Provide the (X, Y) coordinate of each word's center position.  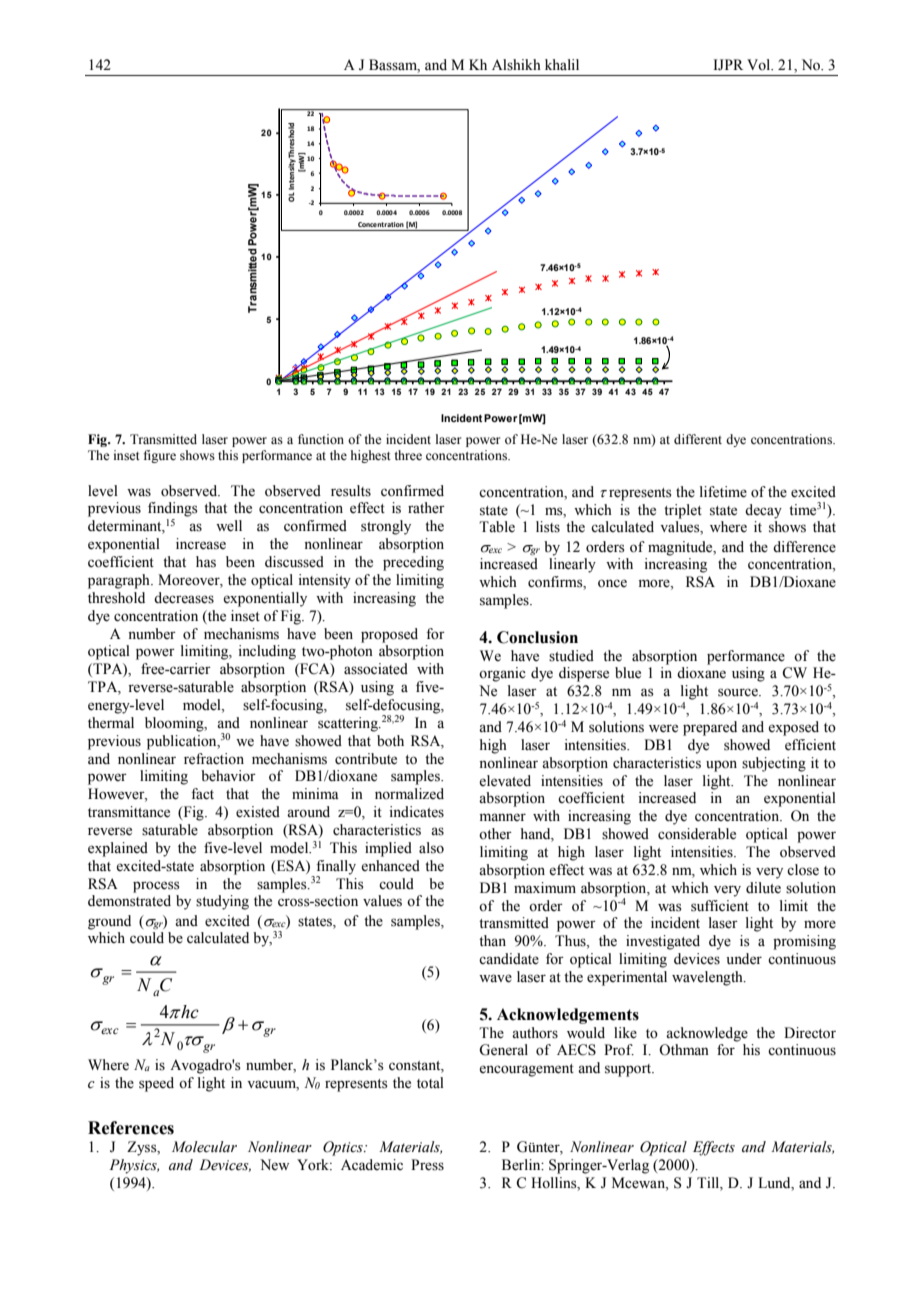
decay (763, 511)
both (390, 741)
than (492, 940)
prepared (710, 728)
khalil (562, 64)
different (698, 439)
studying (222, 902)
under (744, 959)
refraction (214, 759)
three (408, 455)
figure (160, 456)
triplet (683, 511)
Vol (760, 65)
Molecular (204, 1147)
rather (426, 508)
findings (173, 509)
